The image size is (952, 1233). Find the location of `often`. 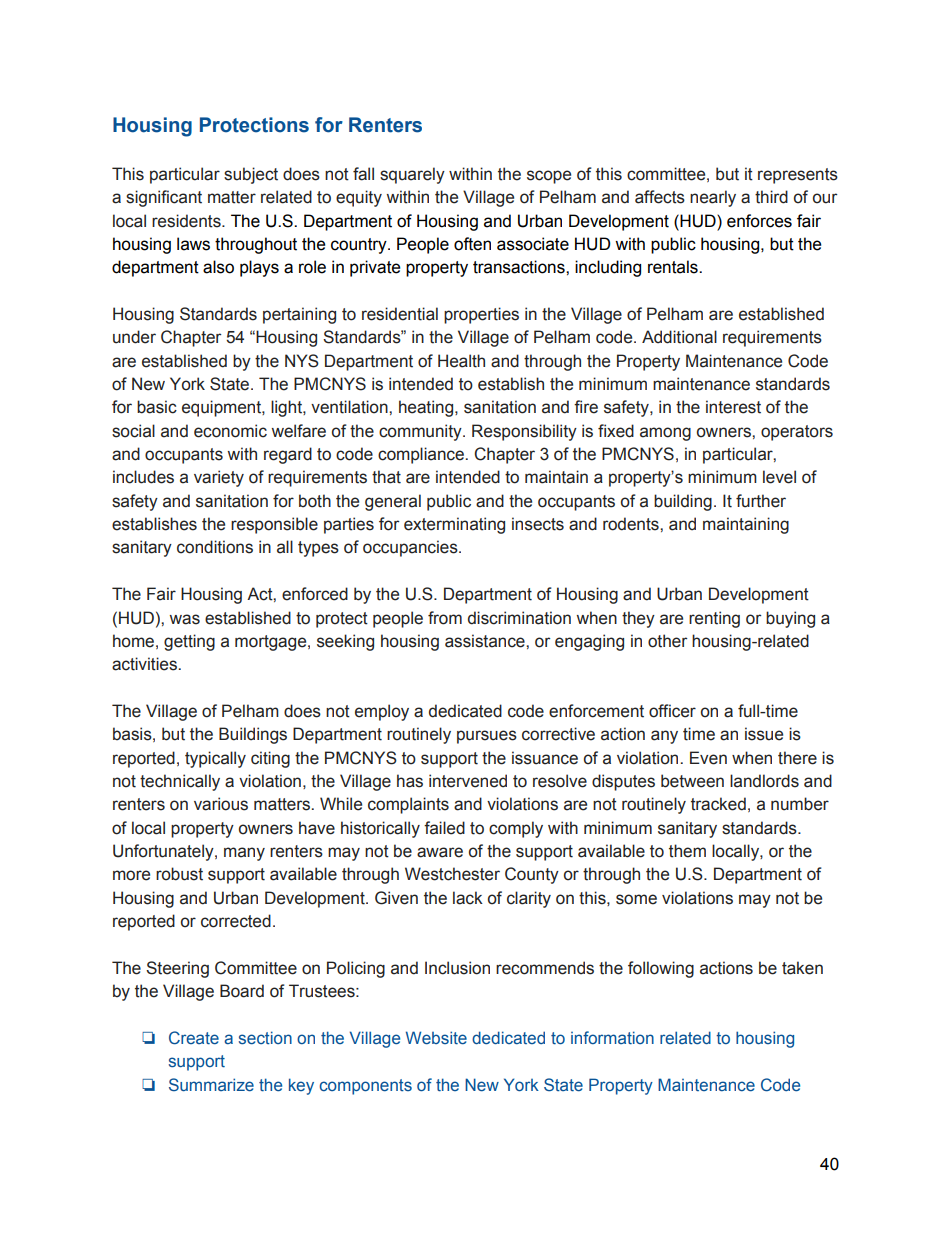

often is located at coordinates (472, 244).
